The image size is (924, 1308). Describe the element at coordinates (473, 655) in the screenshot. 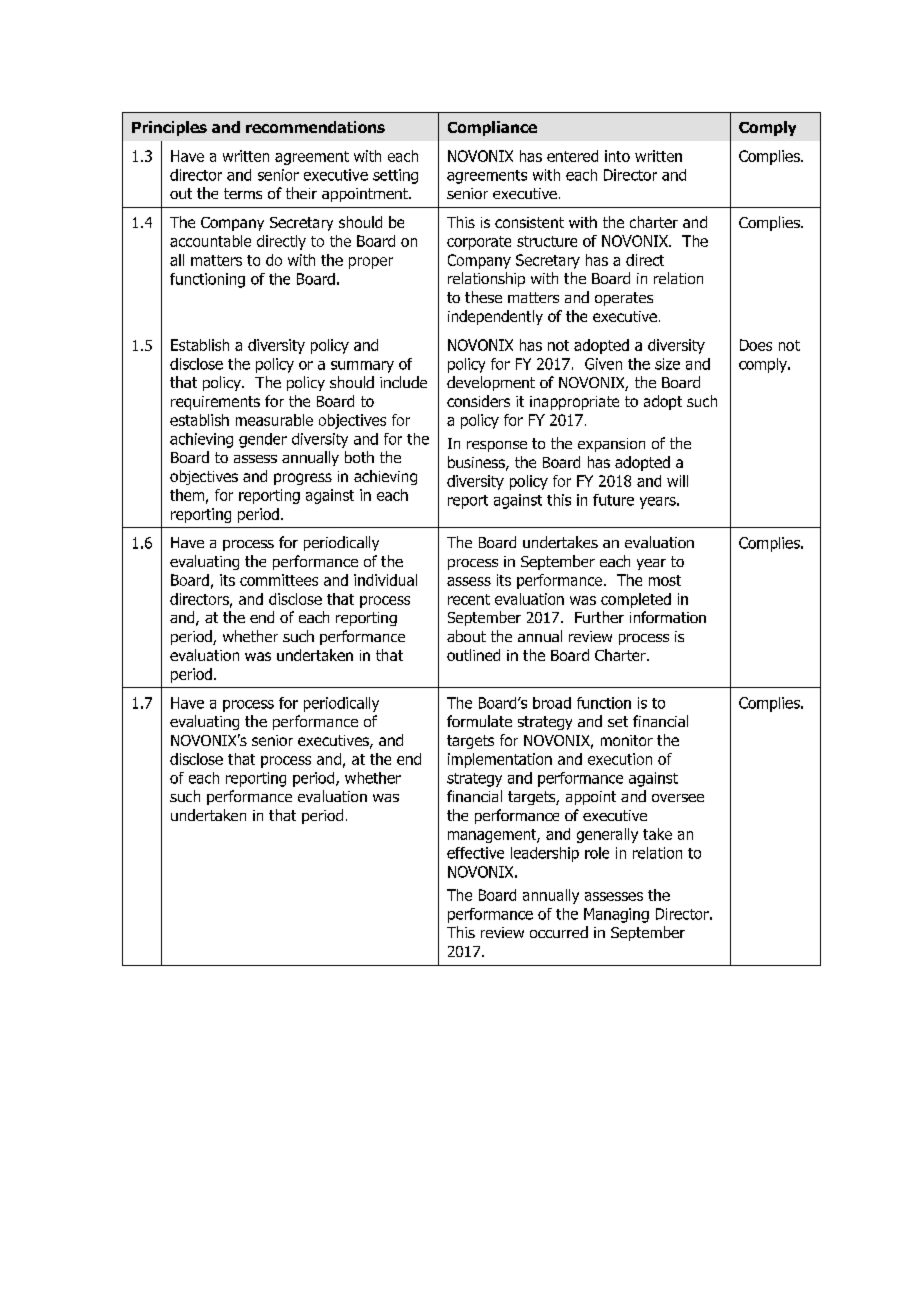

I see `outlined` at that location.
